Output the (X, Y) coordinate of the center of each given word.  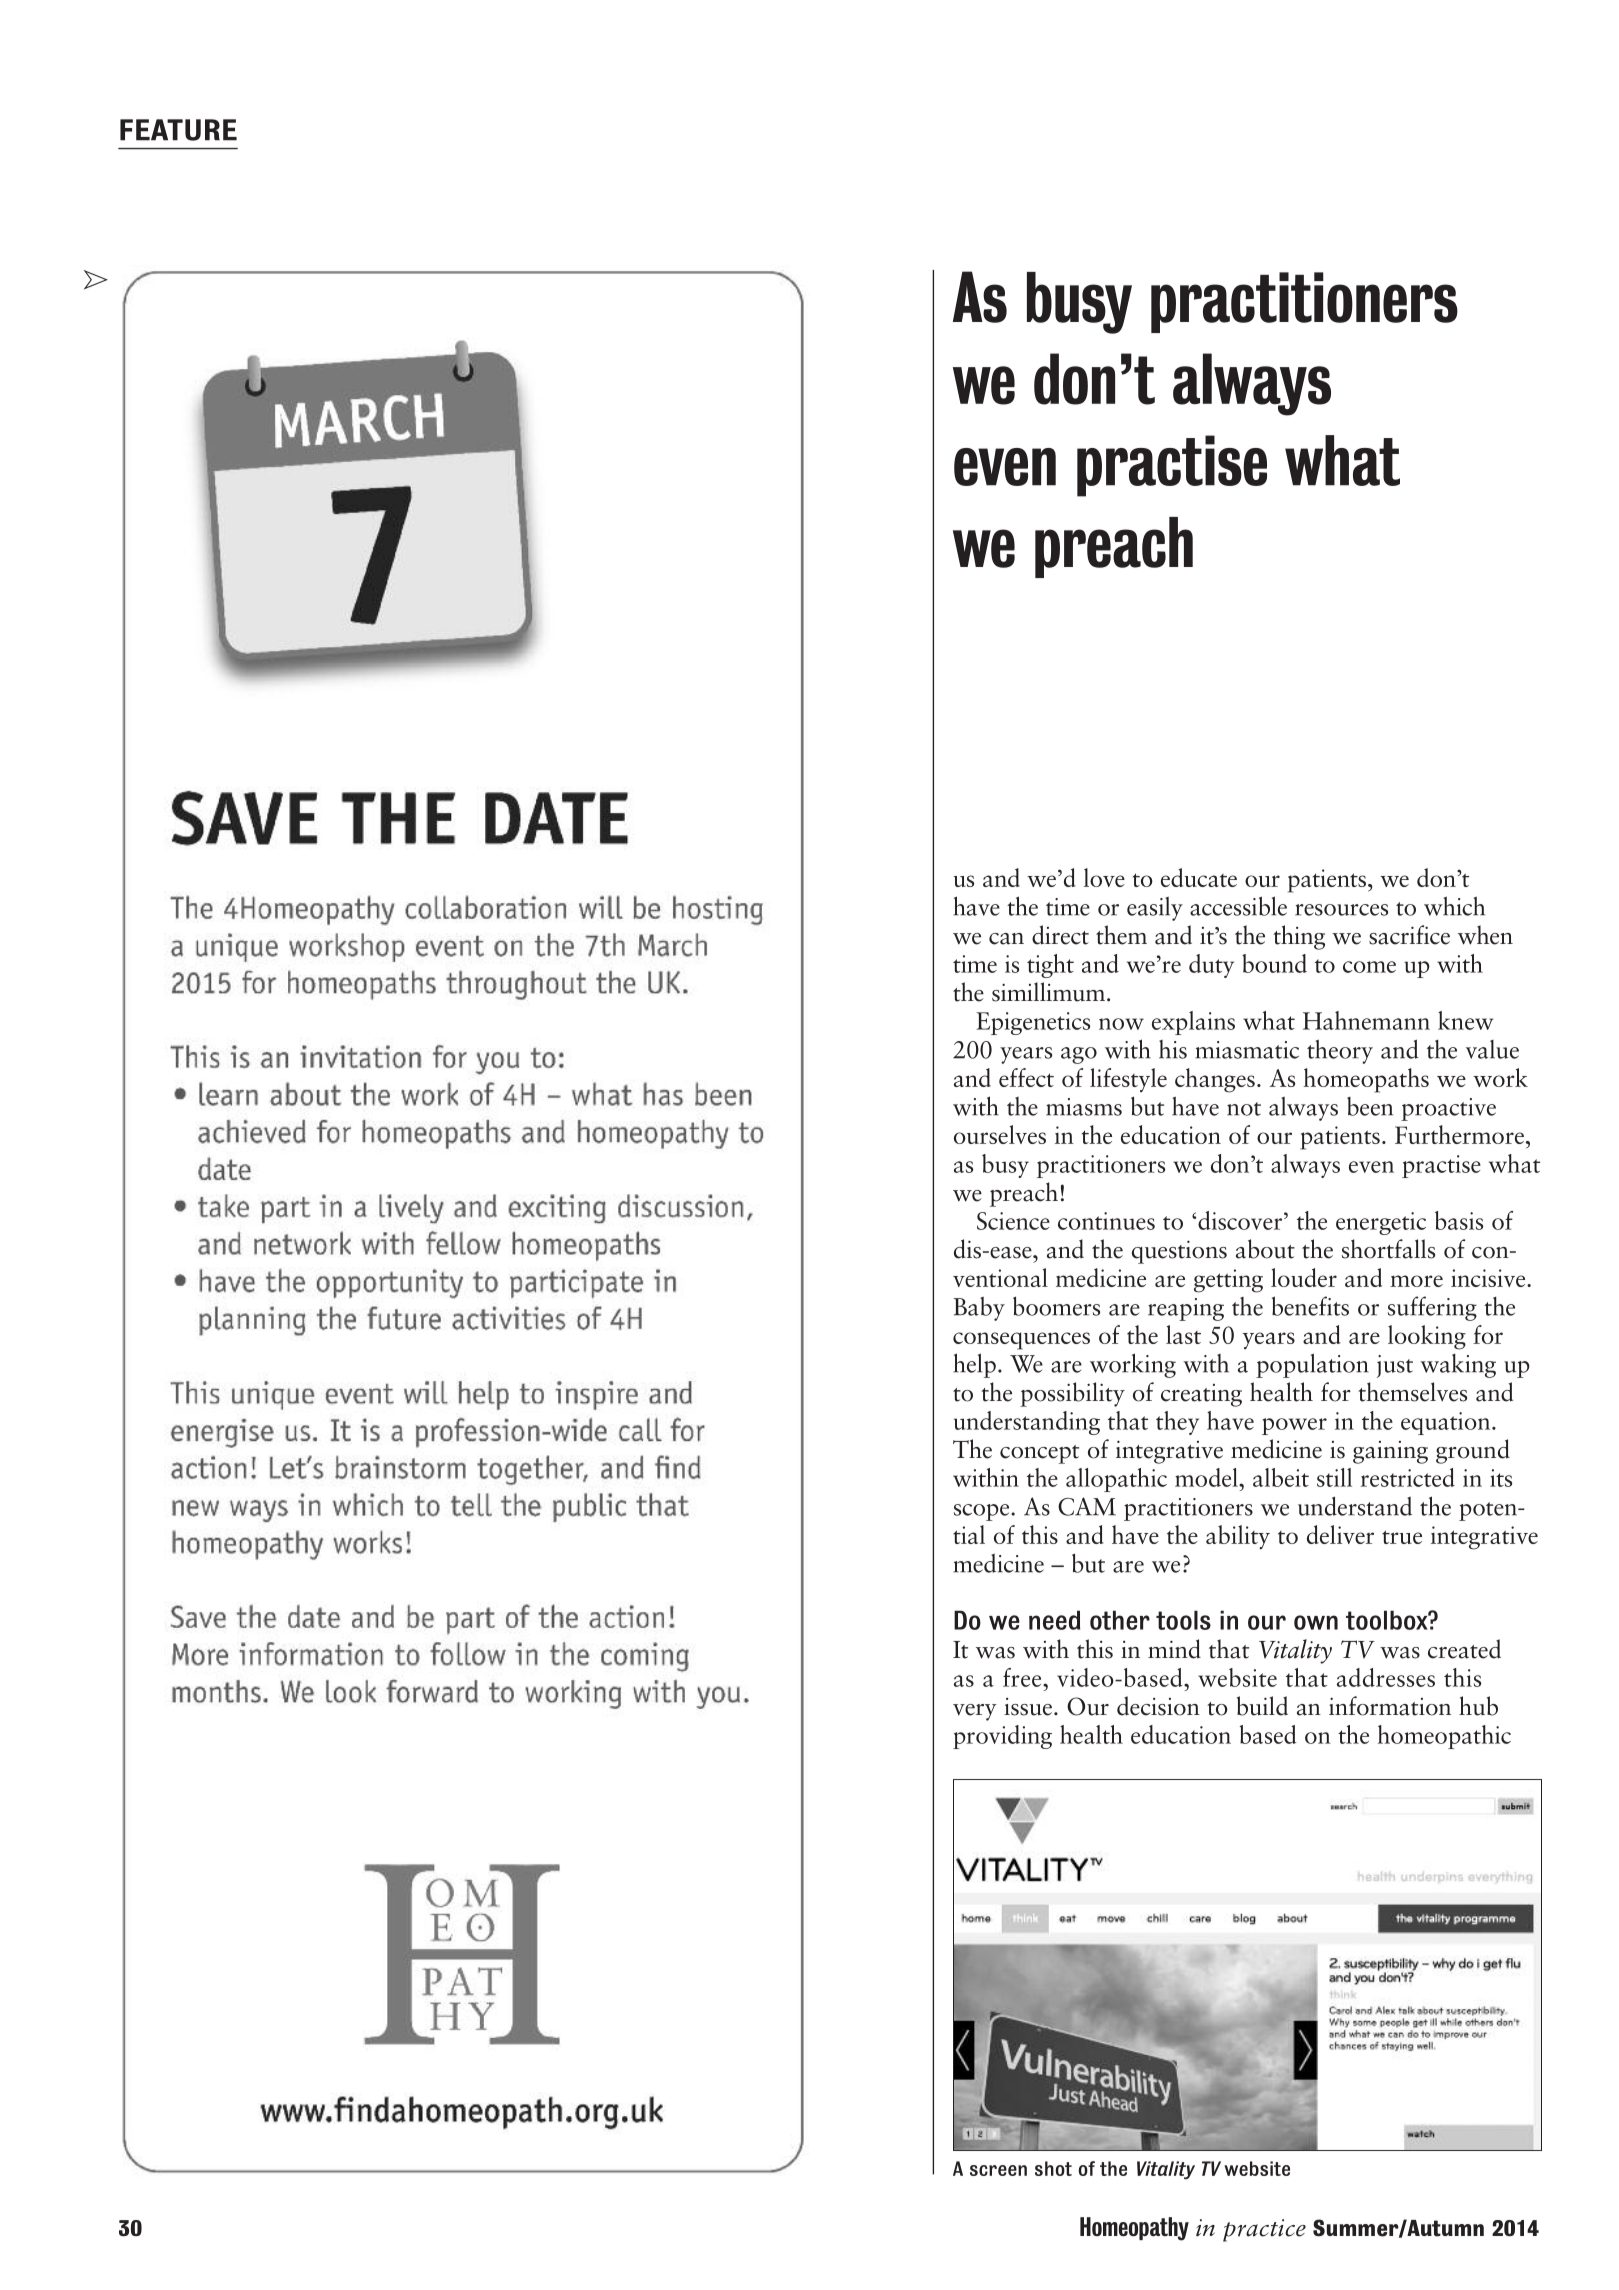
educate (1199, 877)
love (1104, 877)
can (1006, 939)
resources (1341, 910)
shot (1053, 2168)
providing (1002, 1737)
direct (1060, 935)
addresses (1386, 1677)
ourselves (1000, 1134)
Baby (979, 1309)
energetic (1381, 1223)
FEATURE (178, 130)
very (975, 1712)
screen (998, 2170)
